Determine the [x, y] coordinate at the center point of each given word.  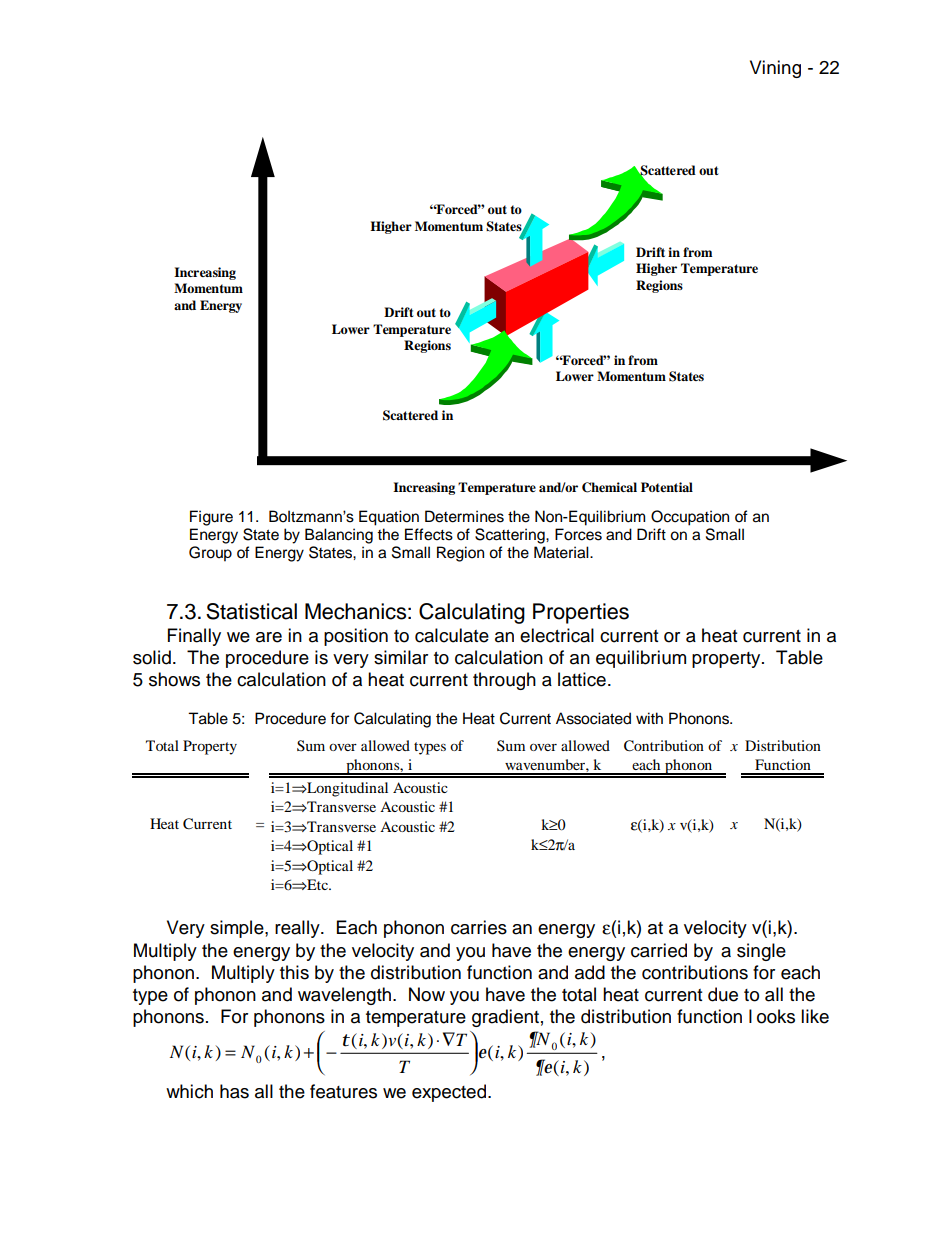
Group [210, 554]
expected [449, 1093]
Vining [775, 69]
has [234, 1091]
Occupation [690, 518]
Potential [667, 487]
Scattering [511, 536]
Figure [211, 518]
